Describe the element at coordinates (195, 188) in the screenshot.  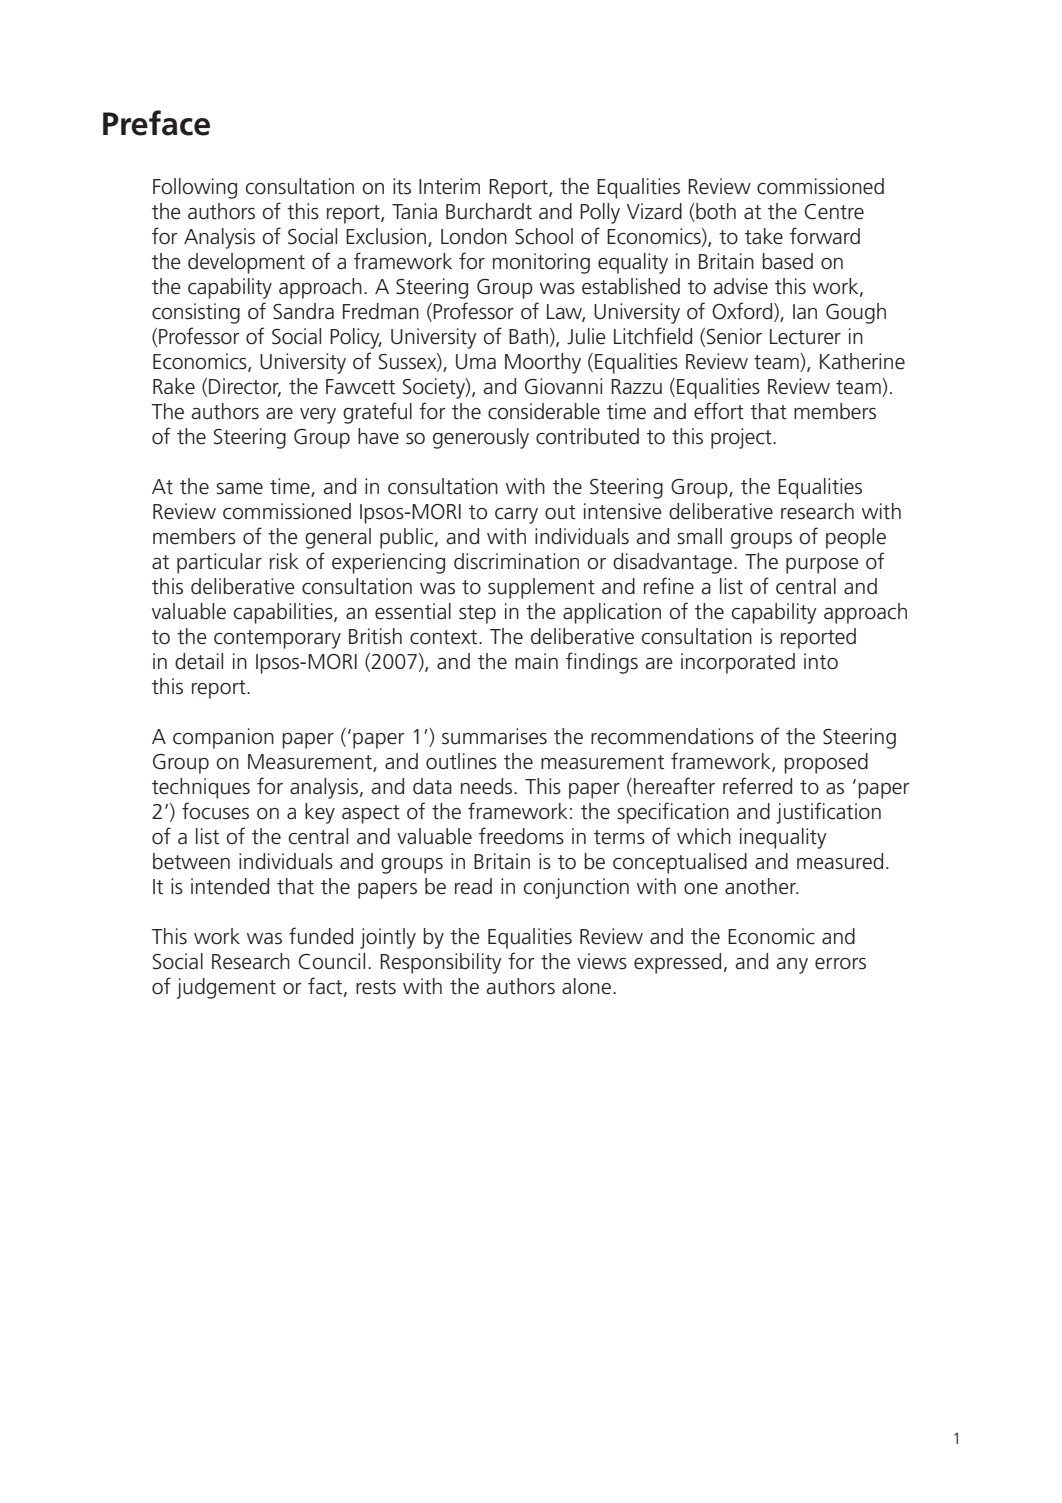
I see `Following` at that location.
